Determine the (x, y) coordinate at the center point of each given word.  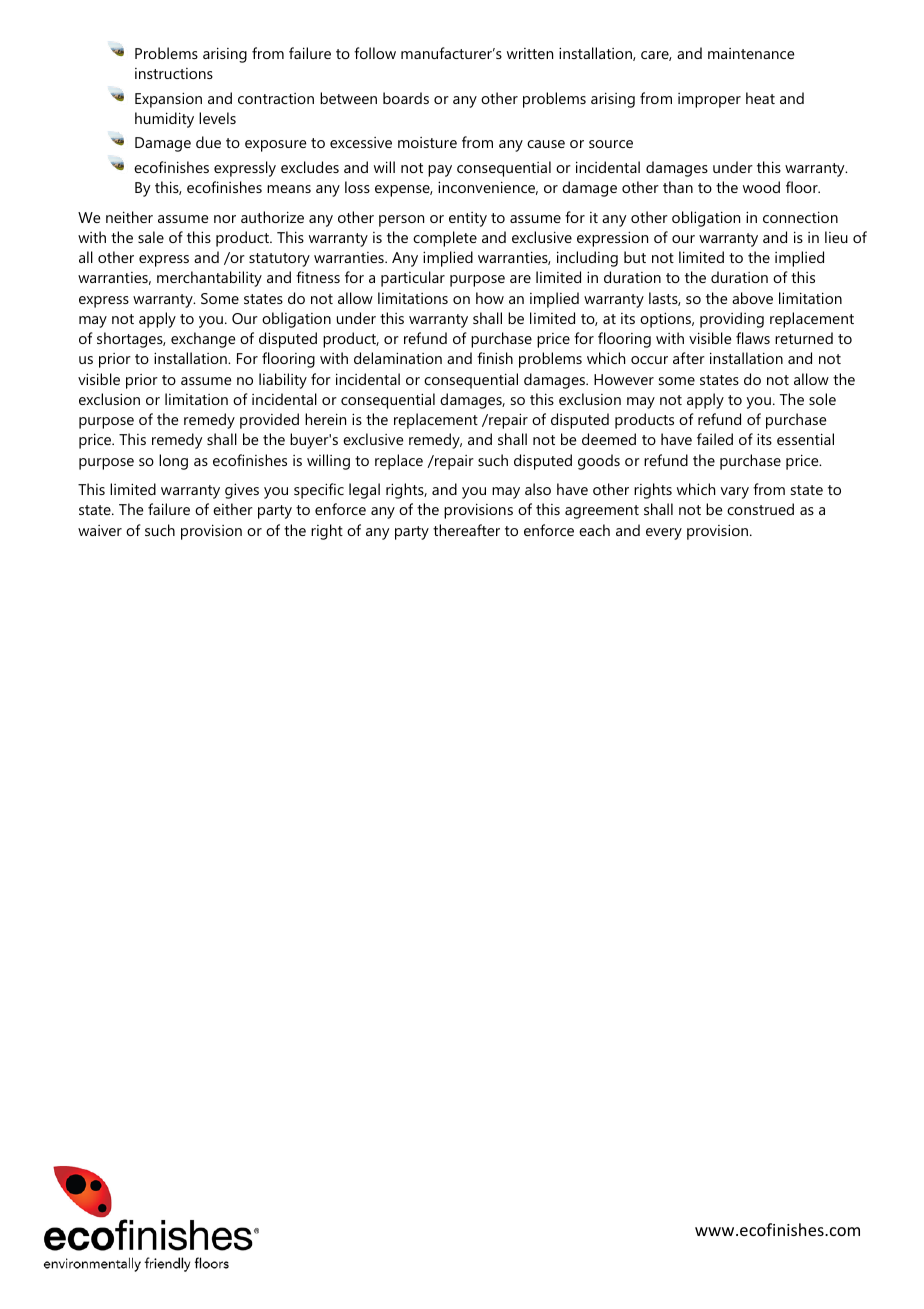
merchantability (209, 279)
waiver (100, 530)
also (538, 489)
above (752, 298)
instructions (174, 73)
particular (413, 279)
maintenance (751, 53)
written (530, 53)
